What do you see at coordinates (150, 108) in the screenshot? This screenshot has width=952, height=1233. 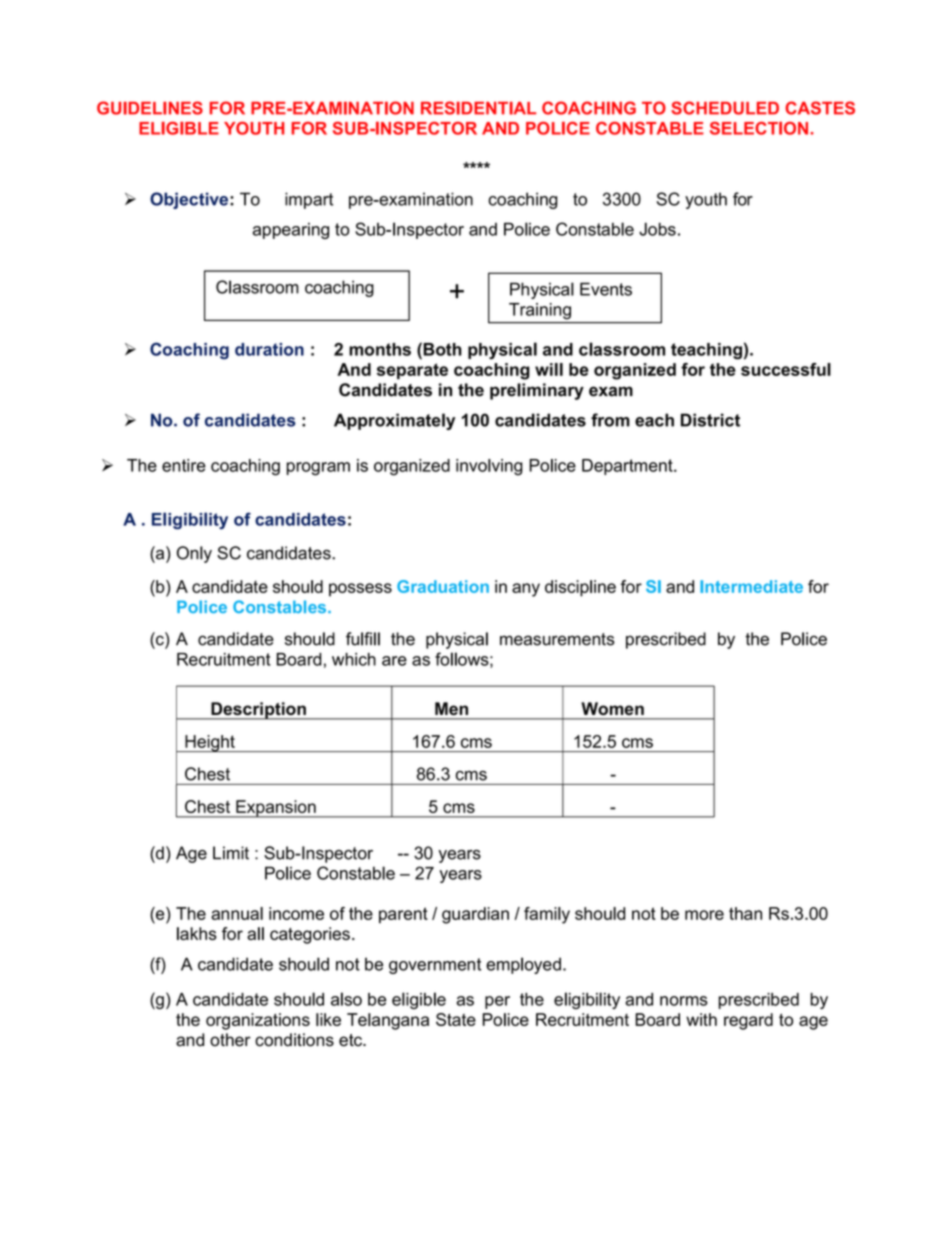 I see `GUIDELINES` at bounding box center [150, 108].
